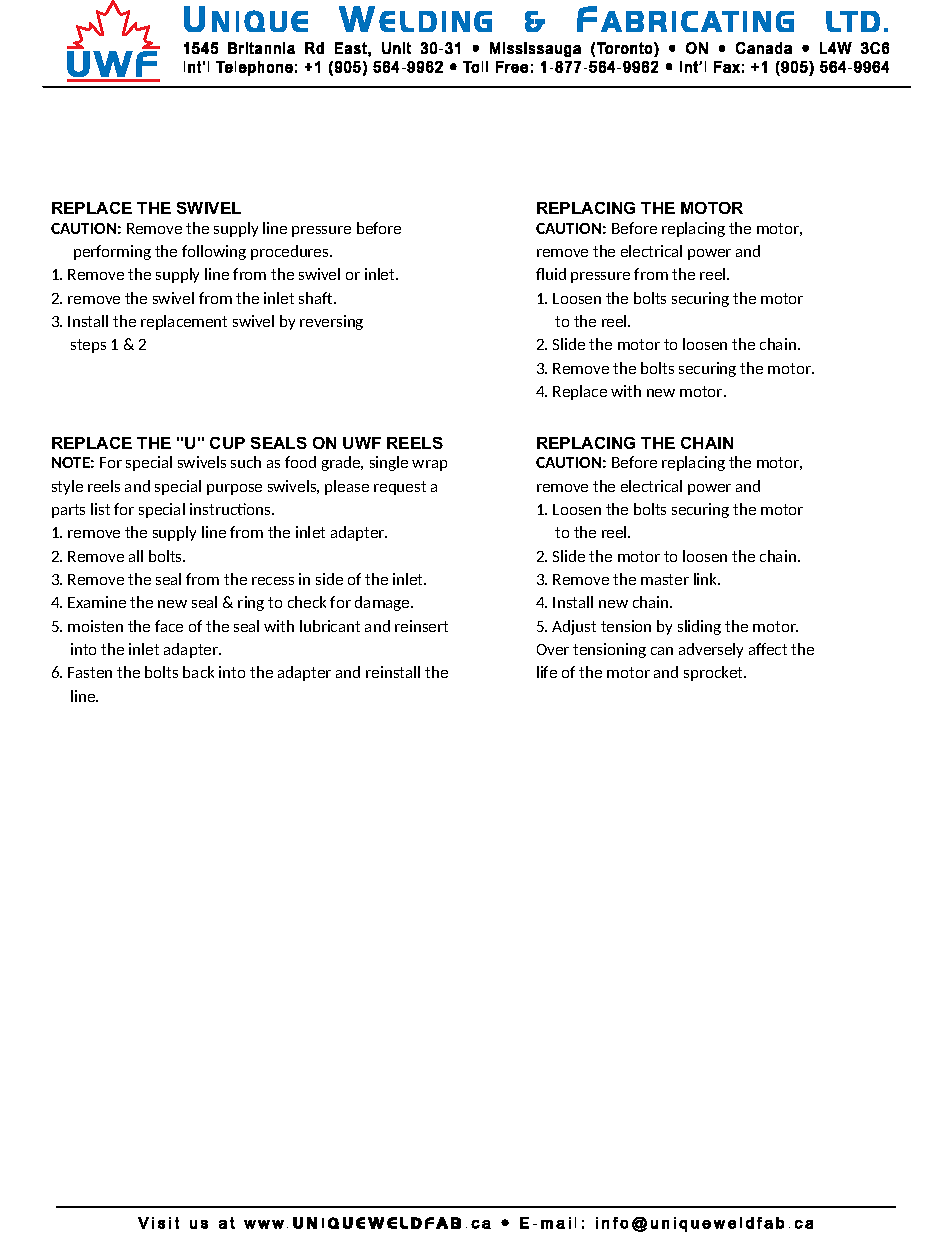  Describe the element at coordinates (551, 274) in the screenshot. I see `fuid` at that location.
